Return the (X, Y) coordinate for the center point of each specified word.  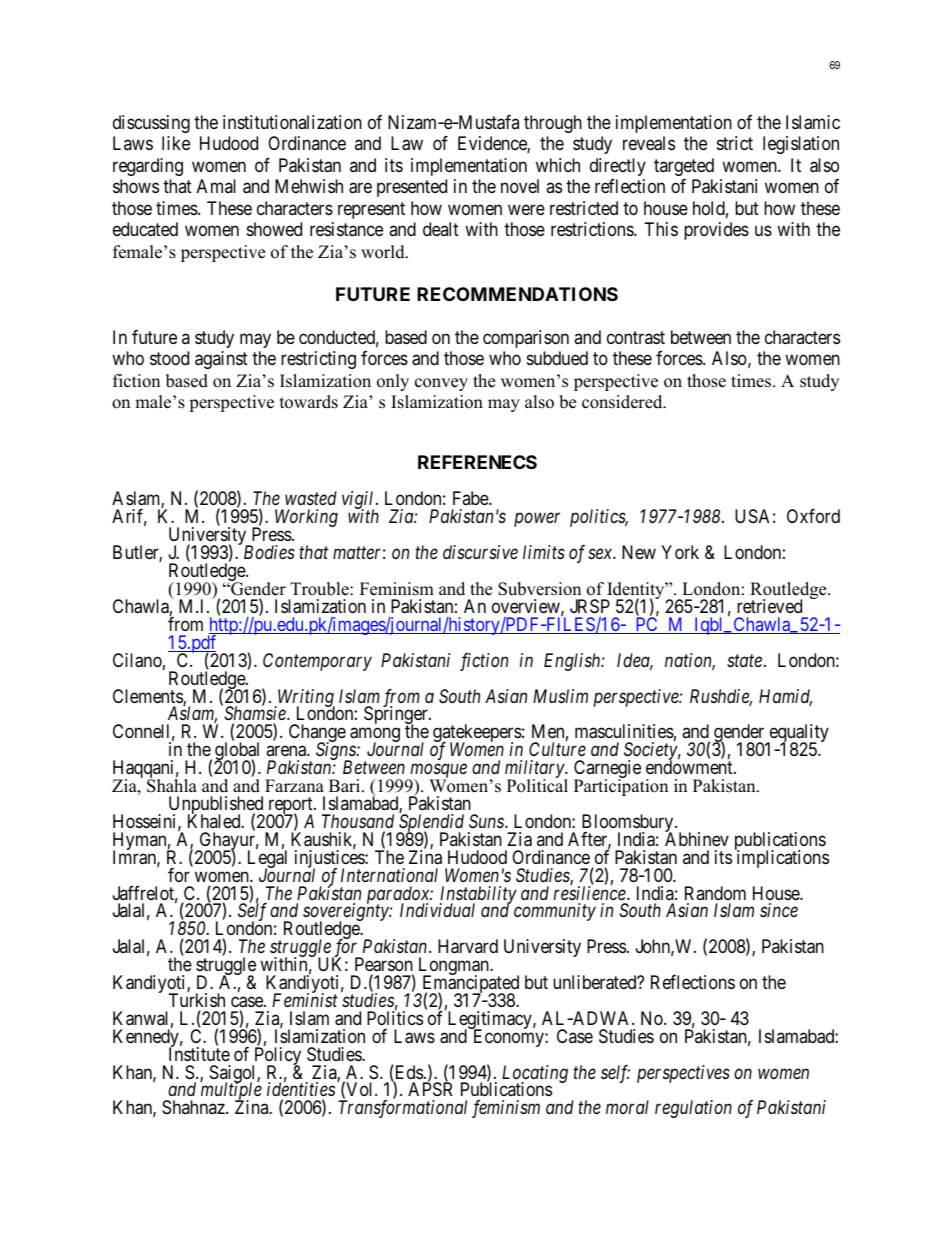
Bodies (269, 552)
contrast (636, 337)
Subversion (539, 589)
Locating (535, 1075)
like (176, 143)
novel (520, 186)
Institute (199, 1053)
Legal (267, 860)
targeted (684, 167)
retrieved (769, 606)
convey (441, 384)
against (221, 360)
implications (782, 858)
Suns (487, 821)
